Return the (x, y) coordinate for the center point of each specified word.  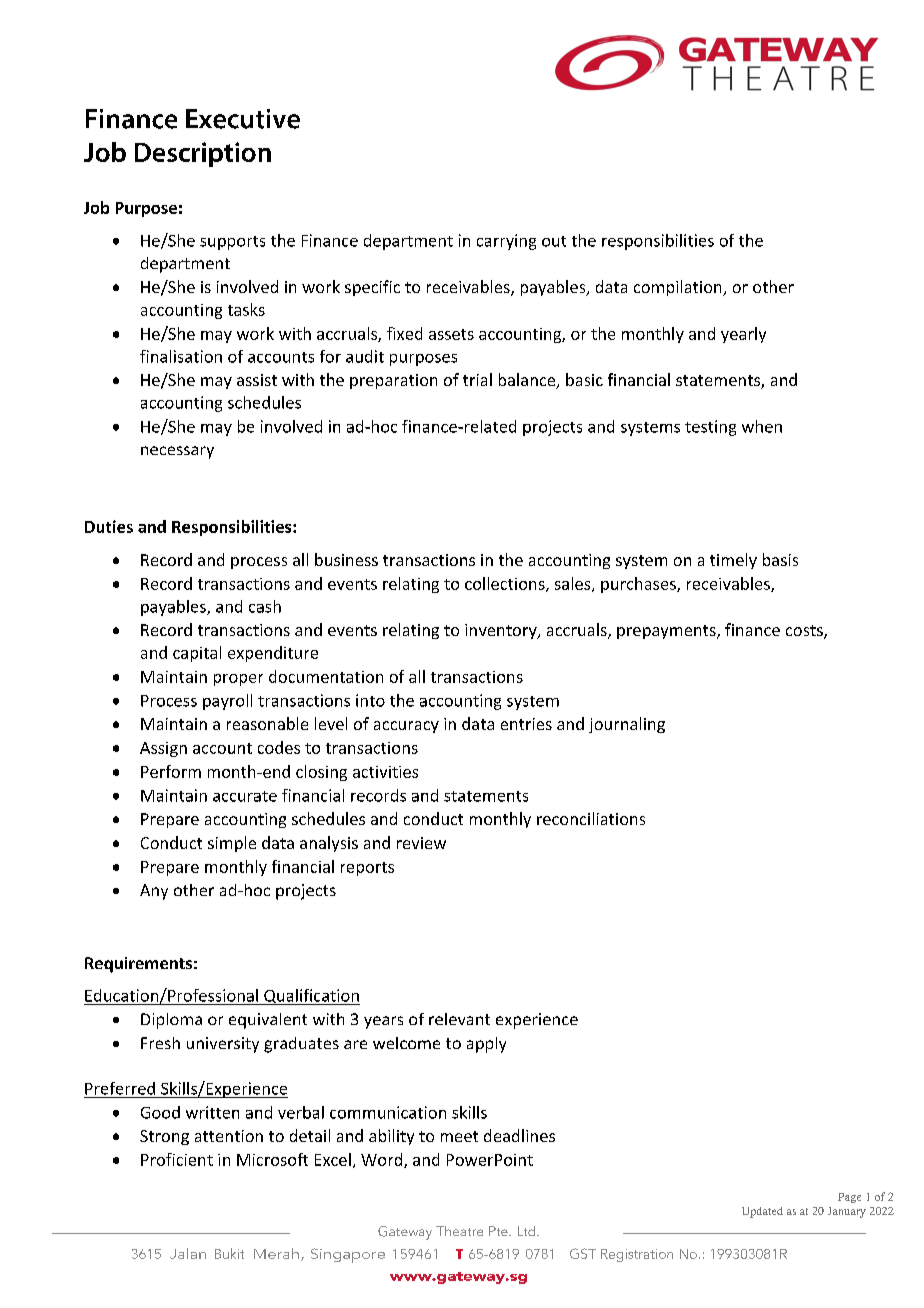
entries (526, 724)
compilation (679, 288)
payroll (227, 702)
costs (805, 632)
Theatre (459, 1231)
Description (203, 154)
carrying (506, 242)
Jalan (188, 1253)
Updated (762, 1212)
